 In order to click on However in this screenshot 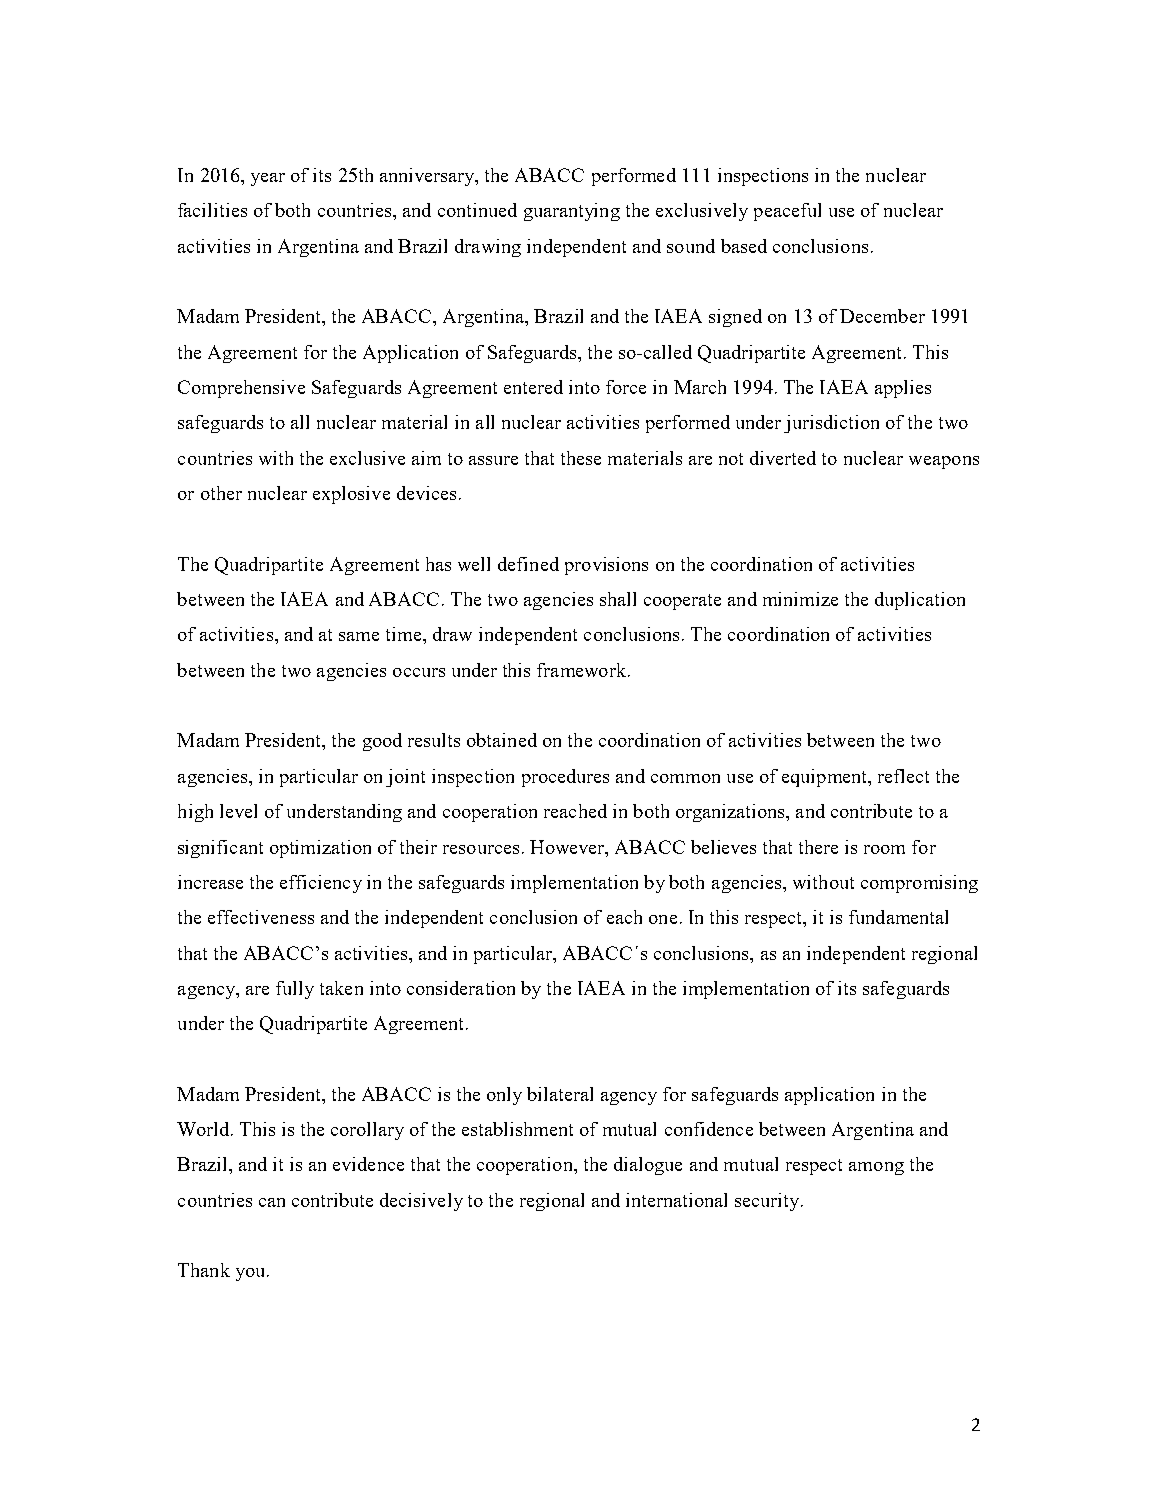, I will do `click(568, 847)`.
